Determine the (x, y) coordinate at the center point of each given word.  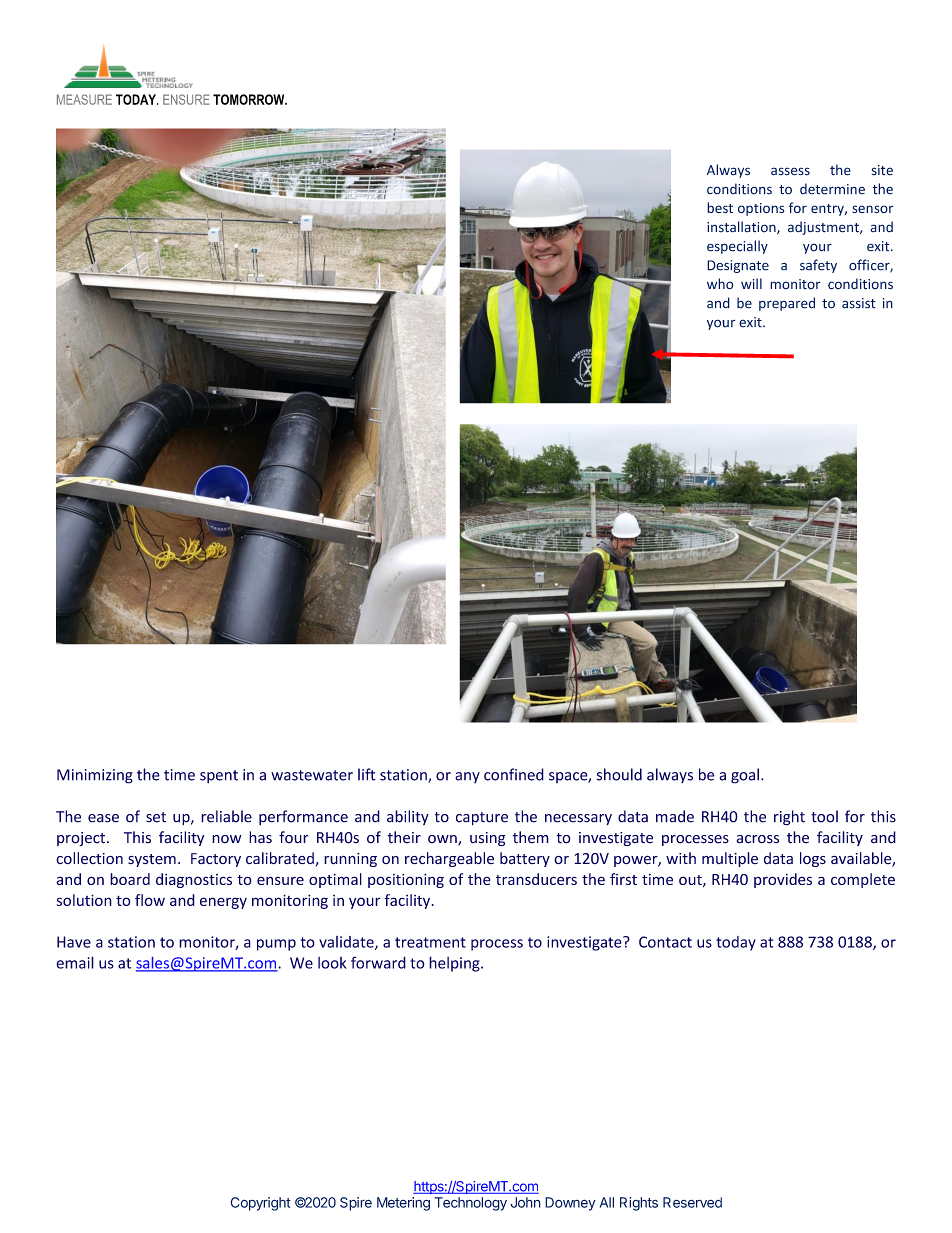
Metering (403, 1204)
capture (482, 819)
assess (790, 171)
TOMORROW (250, 99)
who (720, 284)
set (156, 817)
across (758, 839)
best (720, 207)
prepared (787, 304)
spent (219, 777)
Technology (471, 1204)
